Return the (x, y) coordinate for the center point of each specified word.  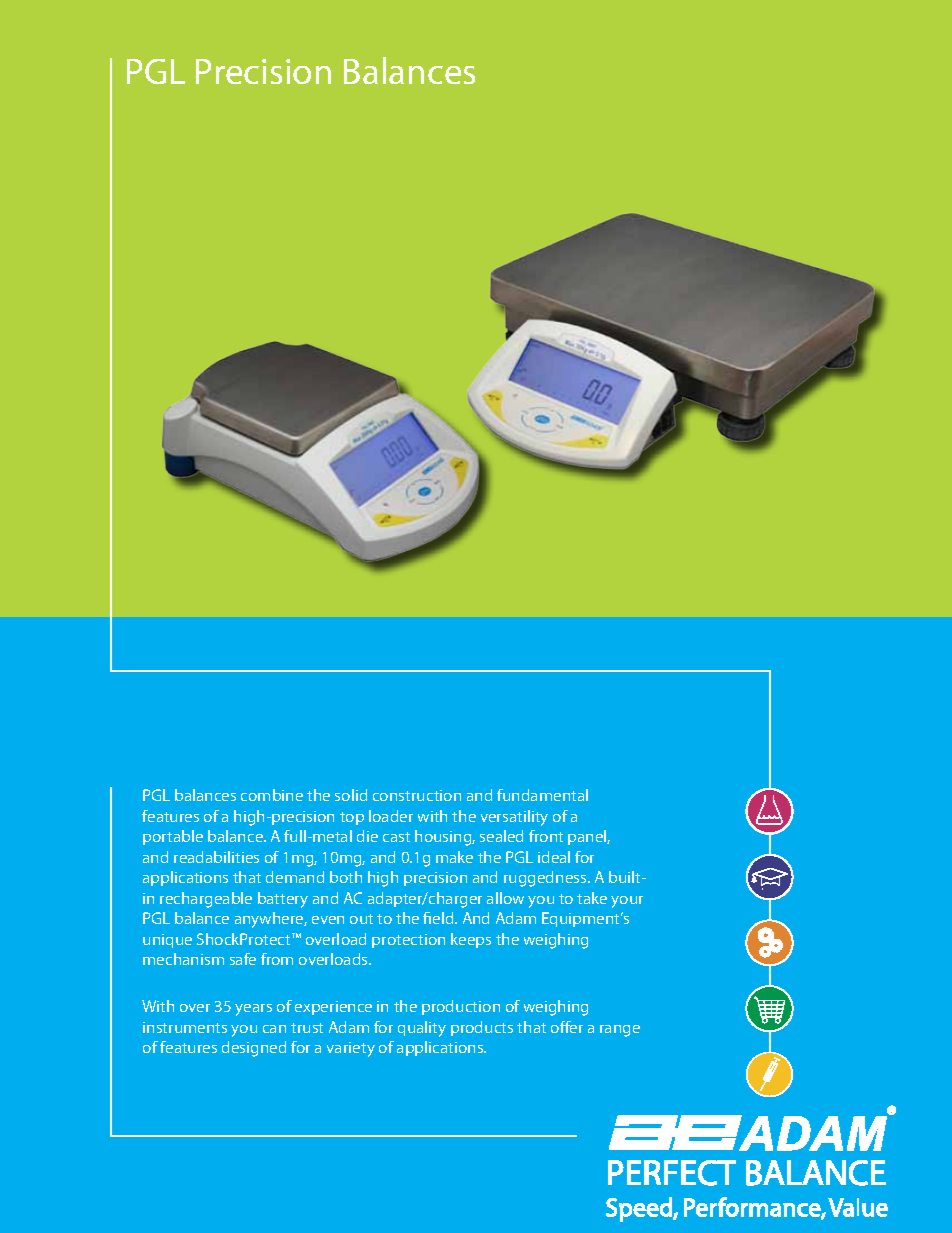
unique (167, 941)
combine (272, 795)
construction (417, 795)
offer (567, 1027)
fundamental (542, 795)
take (592, 898)
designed (254, 1049)
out (361, 919)
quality (422, 1029)
